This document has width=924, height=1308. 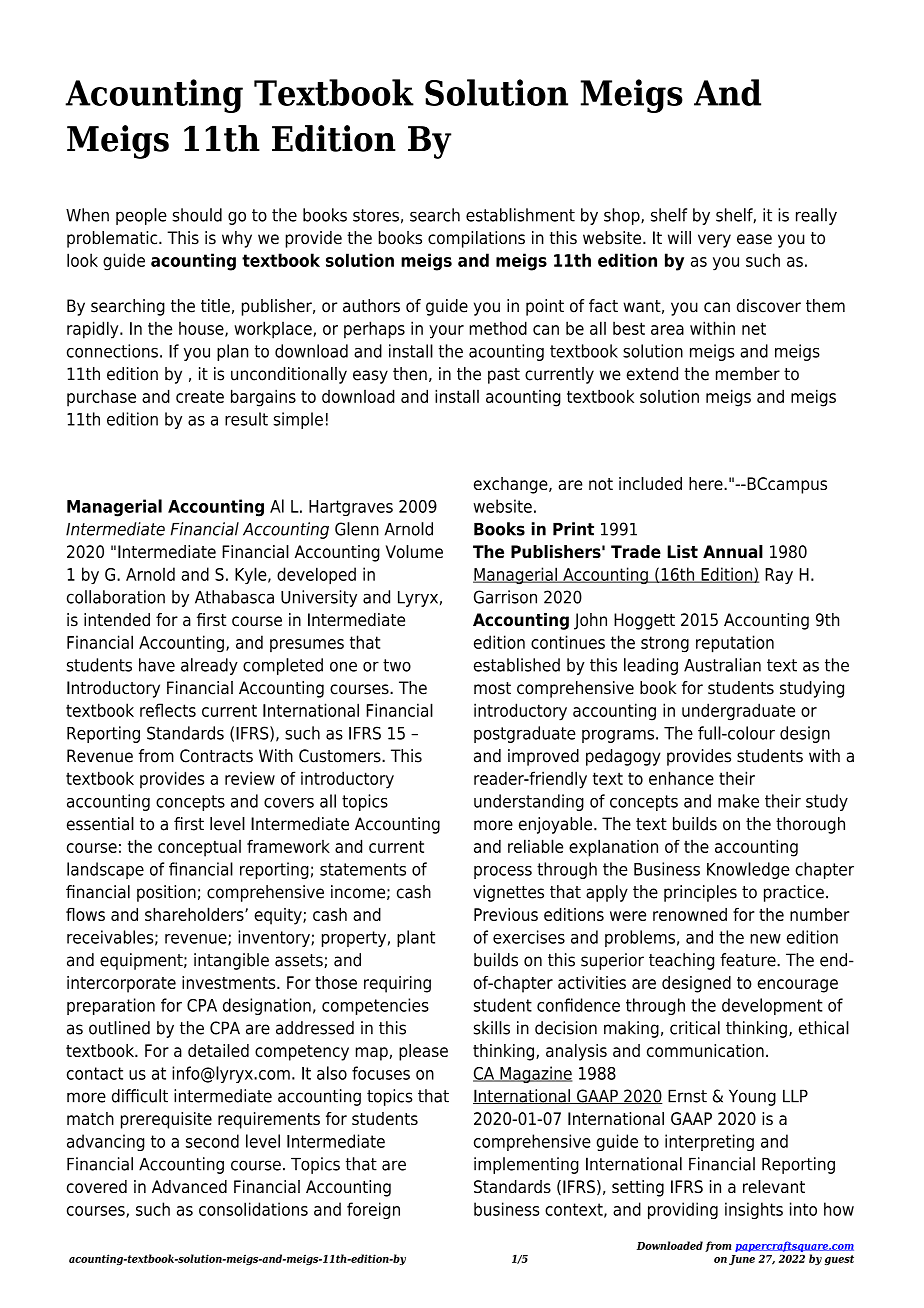 I want to click on Garrison, so click(x=505, y=597).
